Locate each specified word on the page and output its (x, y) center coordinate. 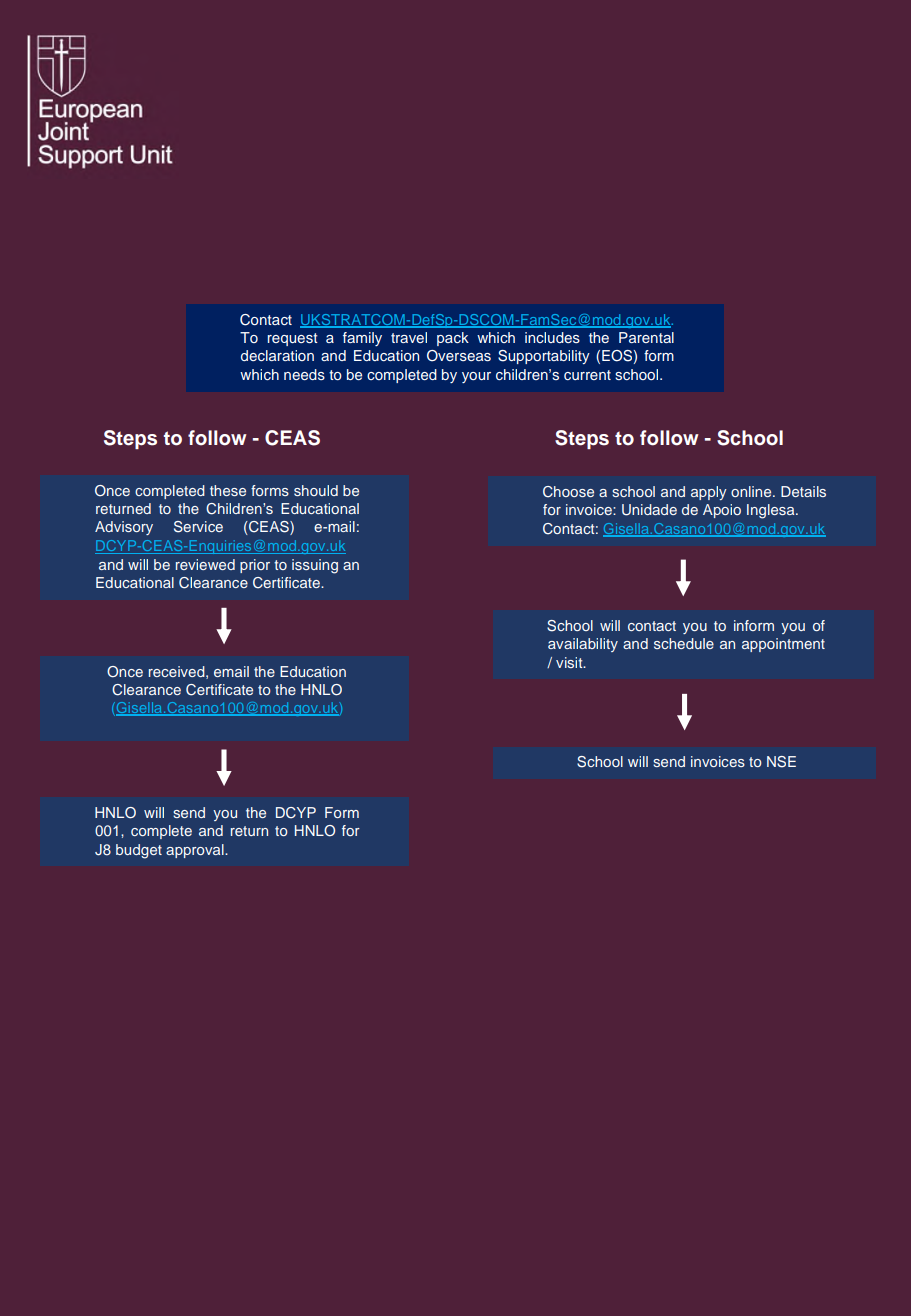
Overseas (459, 356)
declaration (277, 355)
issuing (315, 566)
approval (196, 851)
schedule (684, 643)
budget (139, 851)
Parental (646, 337)
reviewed (205, 564)
